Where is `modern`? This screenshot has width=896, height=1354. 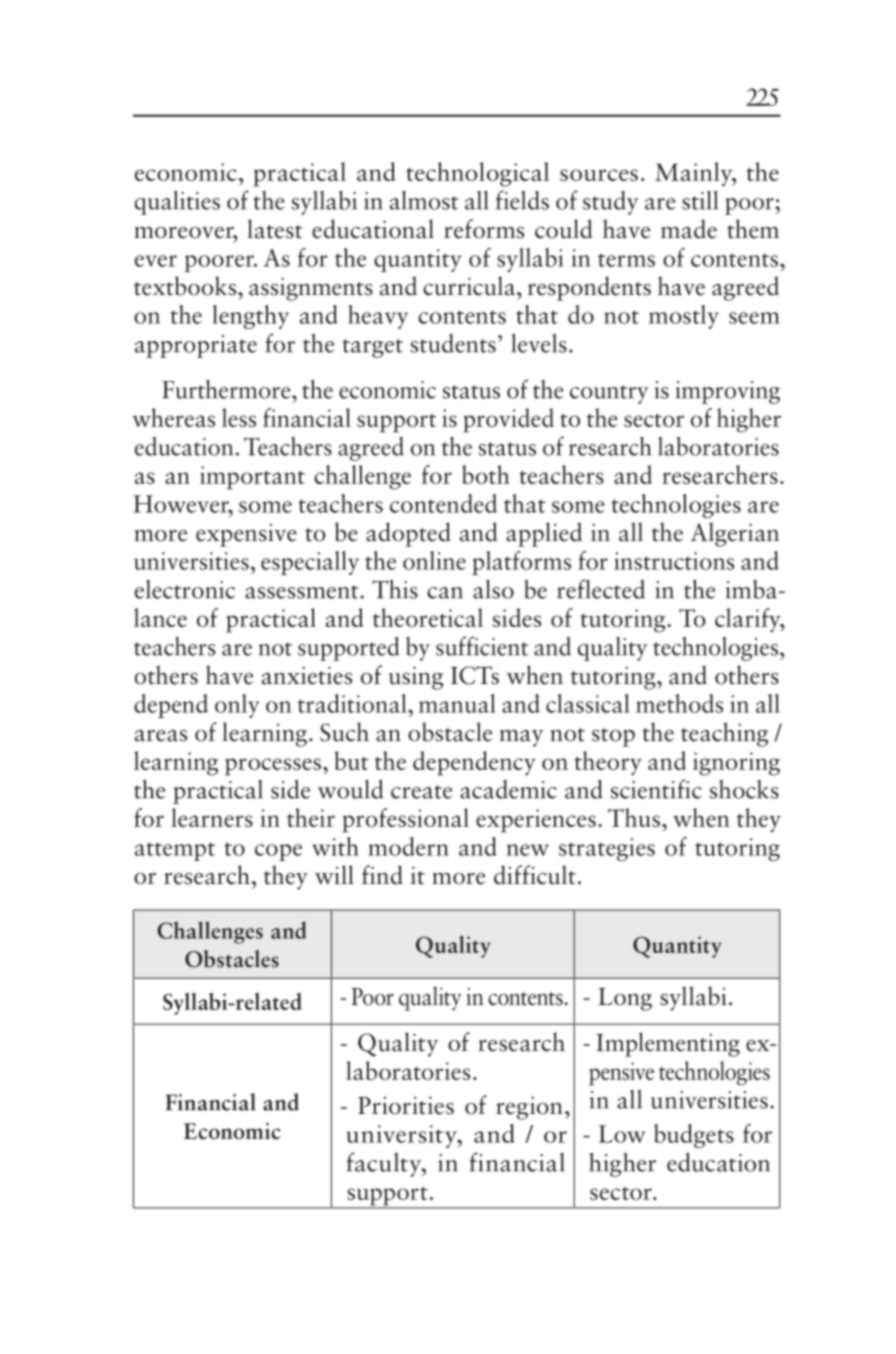
modern is located at coordinates (408, 846).
